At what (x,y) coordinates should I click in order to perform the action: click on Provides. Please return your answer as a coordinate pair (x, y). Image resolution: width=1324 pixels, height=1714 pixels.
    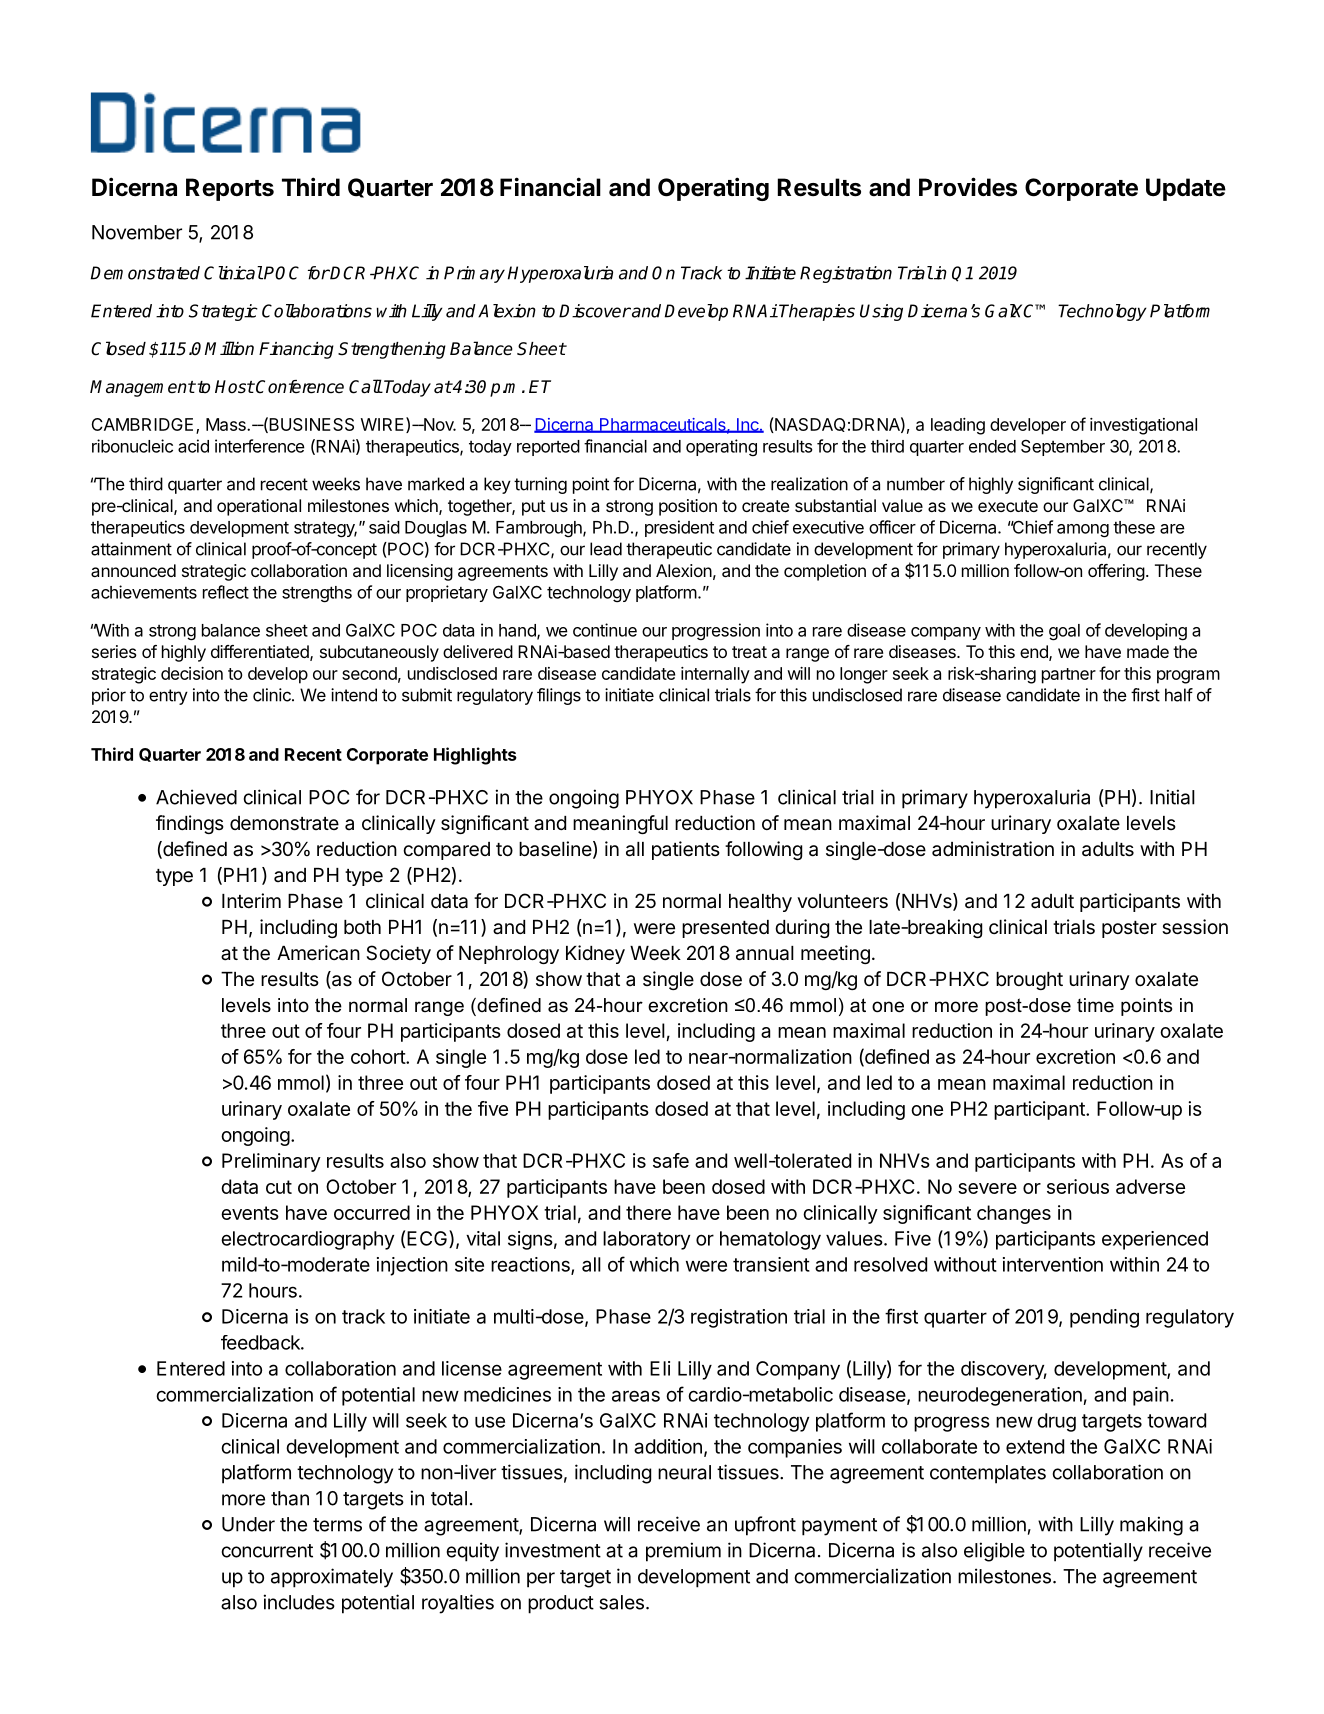
    Looking at the image, I should click on (968, 187).
